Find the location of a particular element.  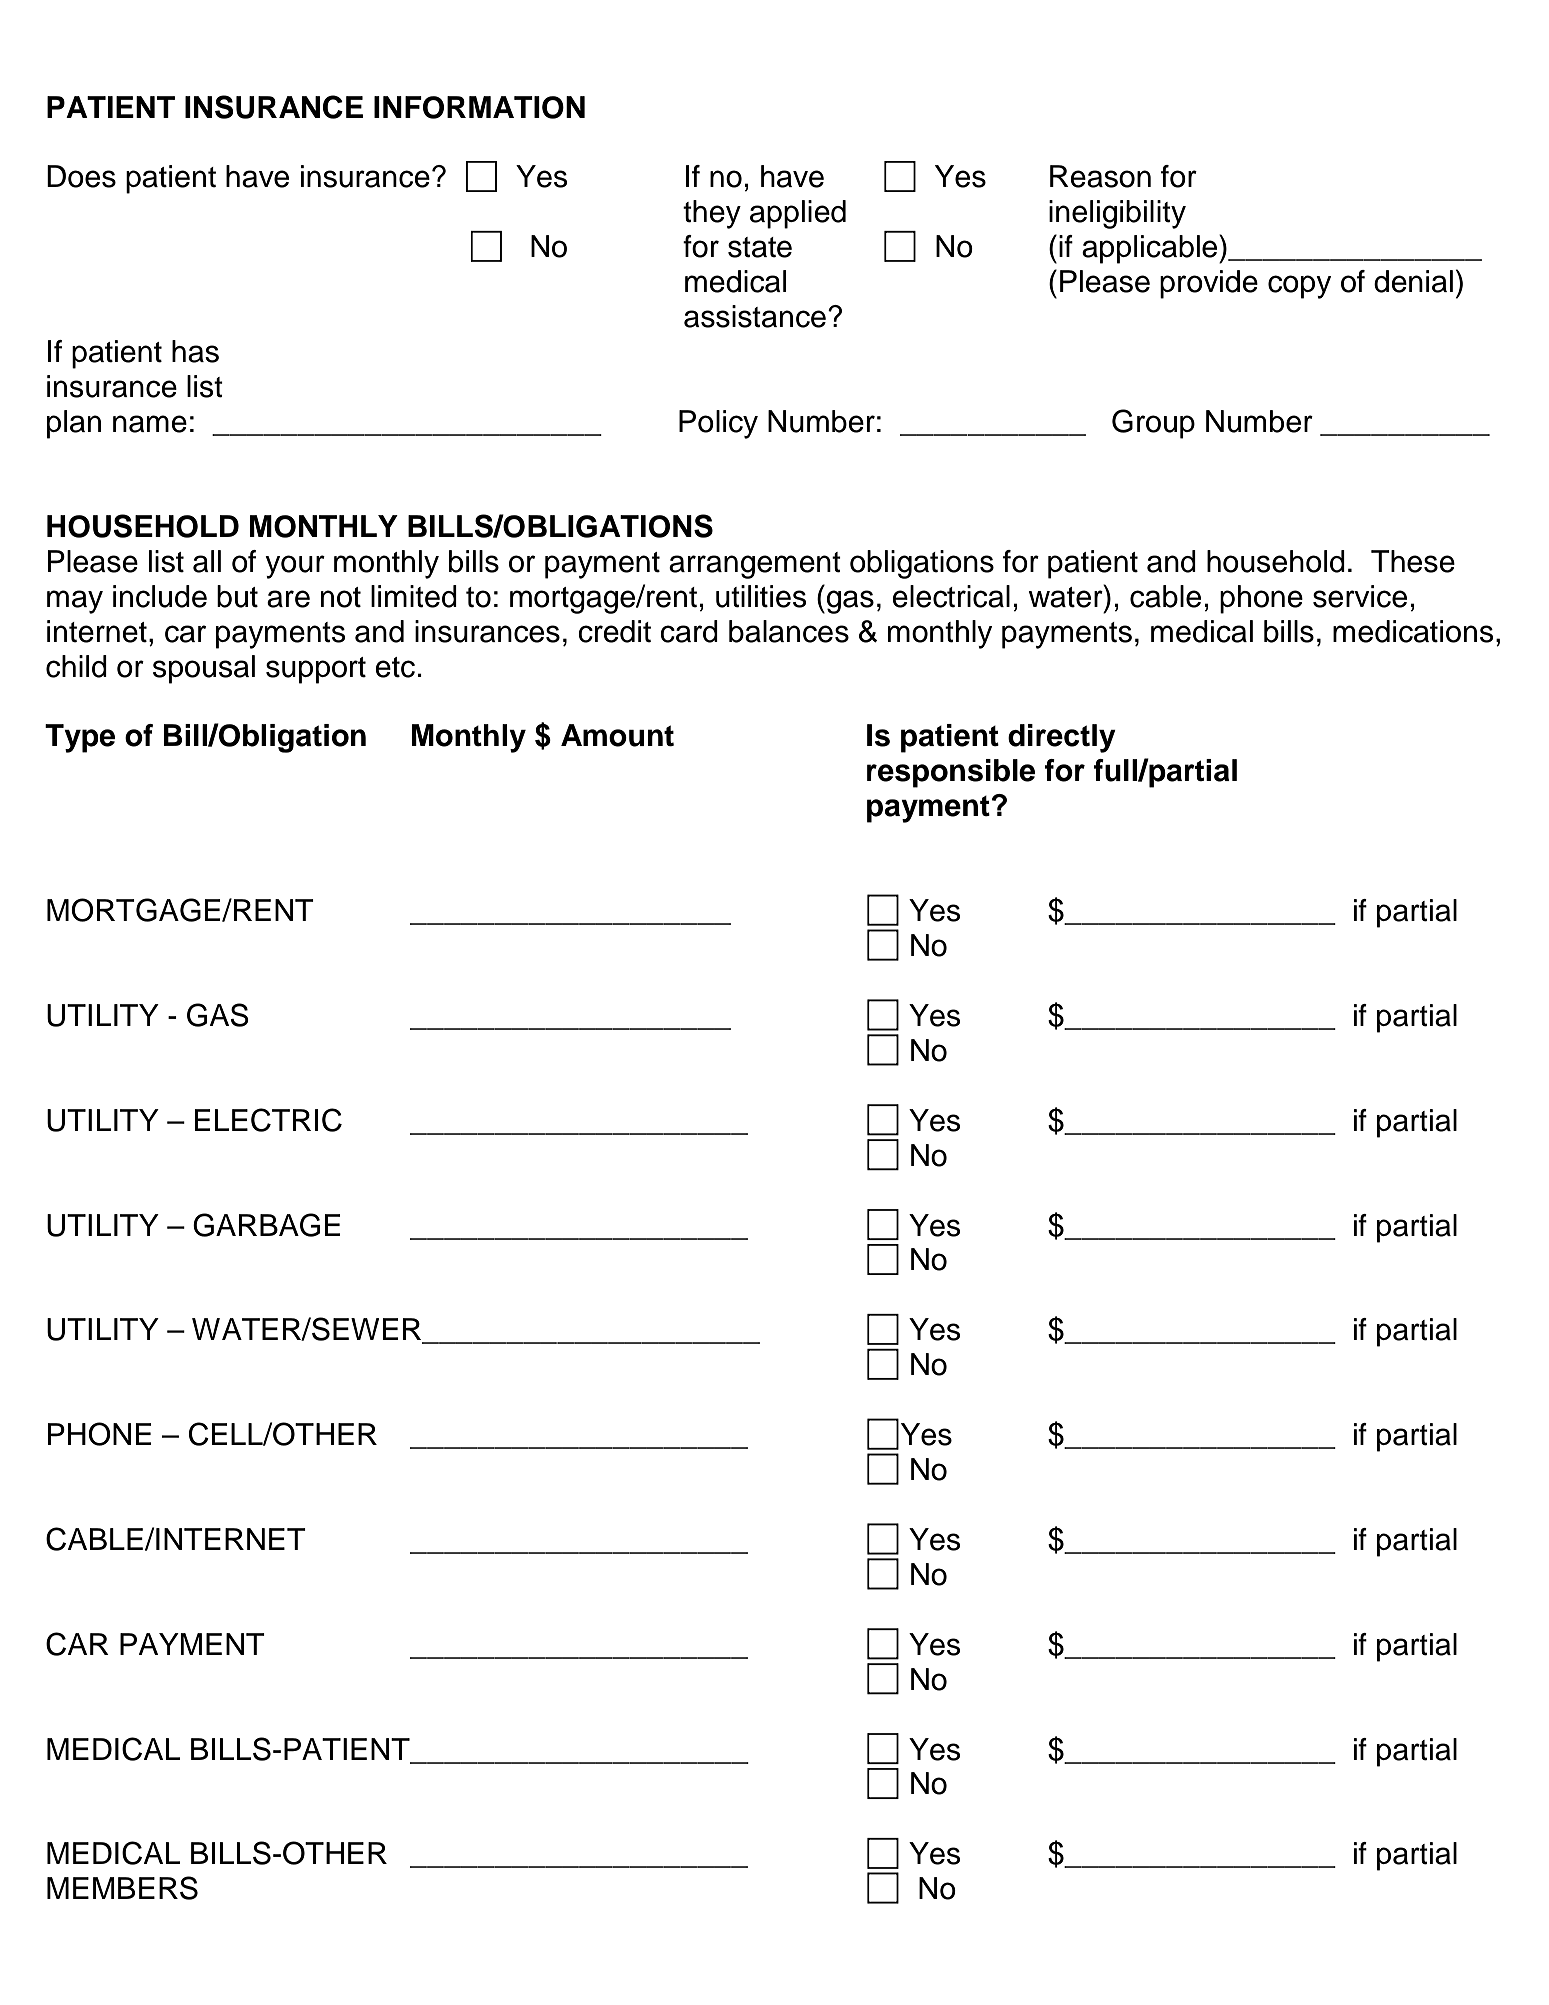

they is located at coordinates (712, 214).
